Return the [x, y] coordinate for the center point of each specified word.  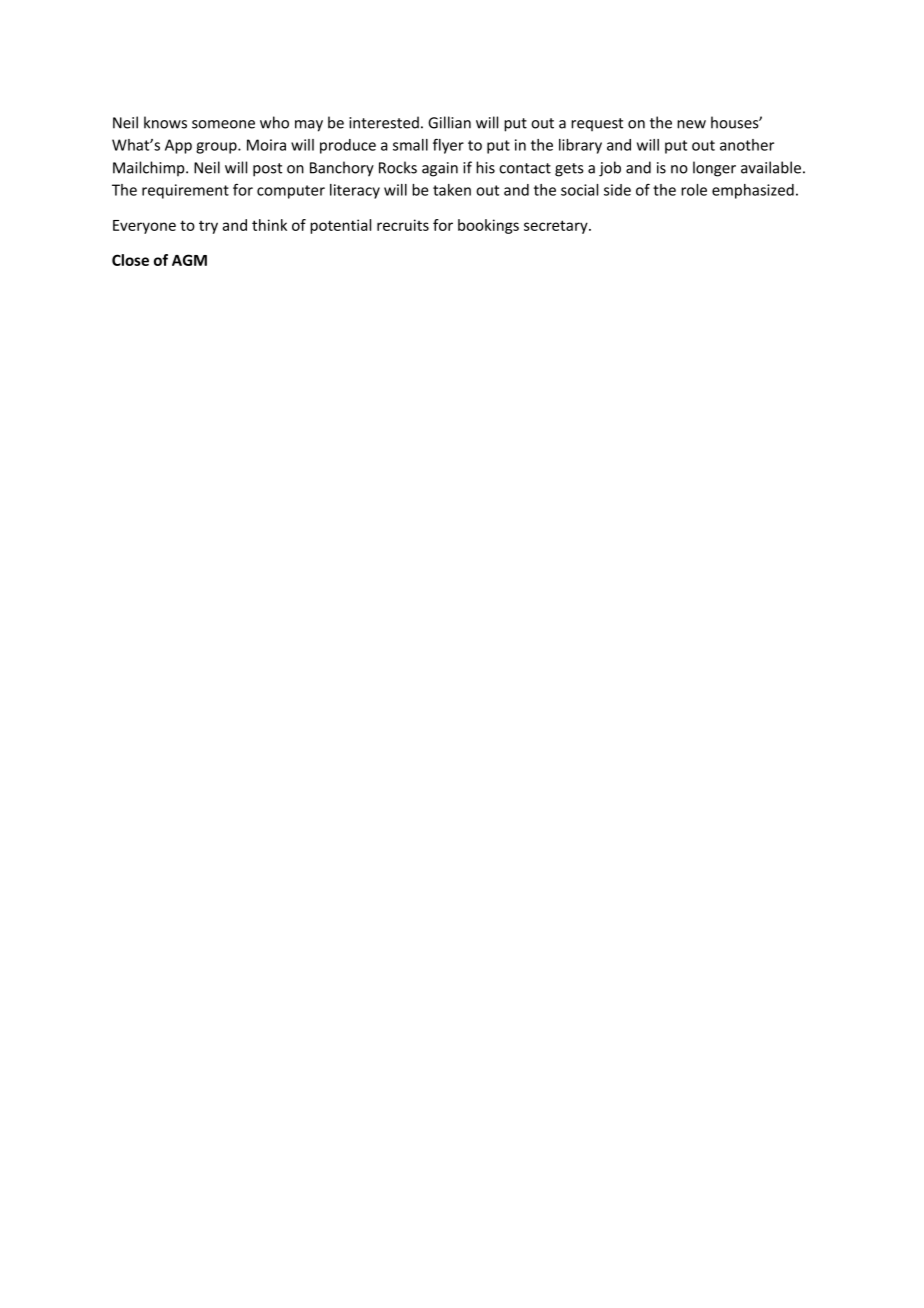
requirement [185, 191]
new [691, 124]
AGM [189, 260]
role [694, 190]
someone [223, 124]
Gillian [449, 122]
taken [452, 190]
